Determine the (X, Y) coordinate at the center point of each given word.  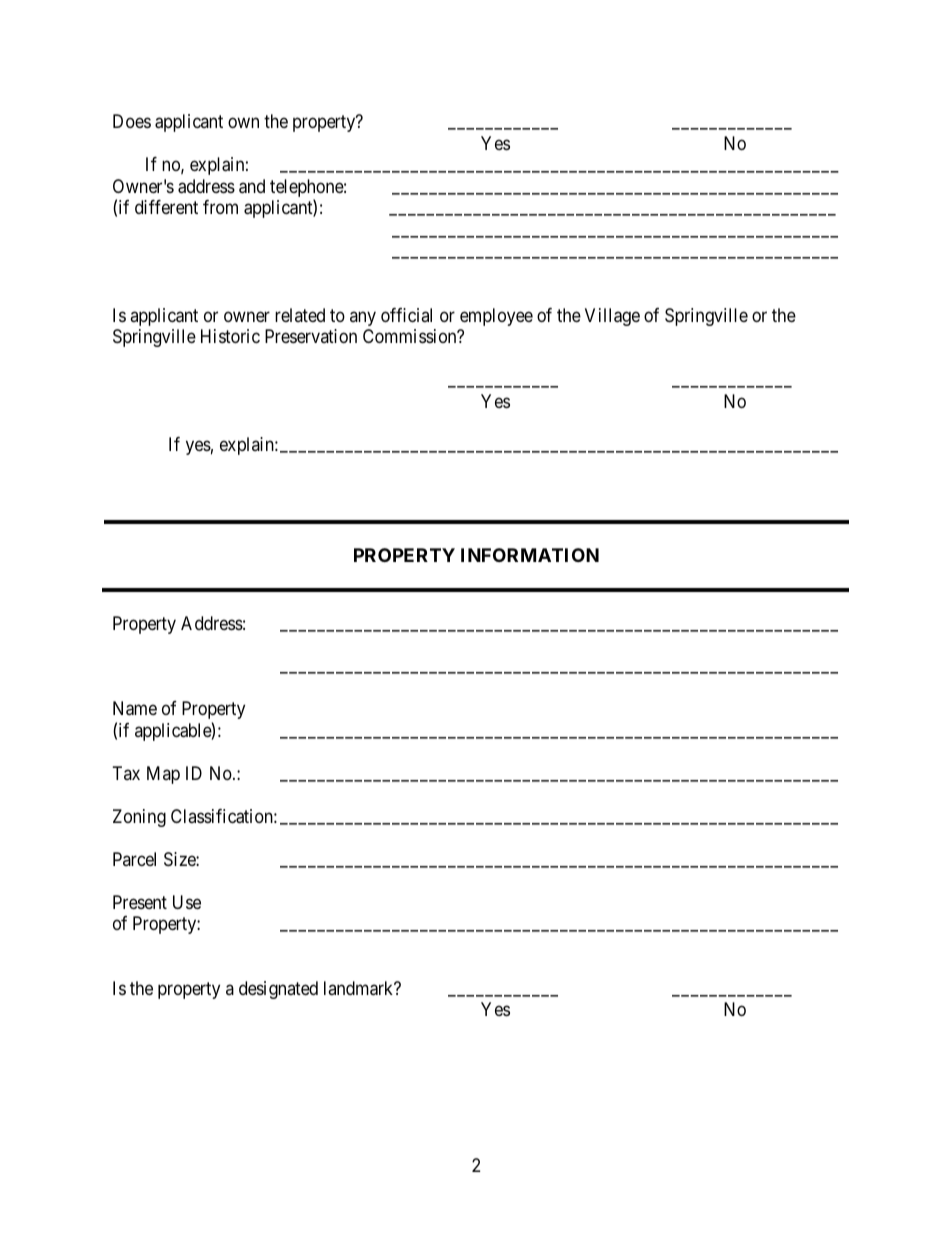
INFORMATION (530, 555)
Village (612, 317)
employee (496, 317)
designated (278, 990)
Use (187, 902)
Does (132, 121)
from (220, 207)
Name (135, 708)
